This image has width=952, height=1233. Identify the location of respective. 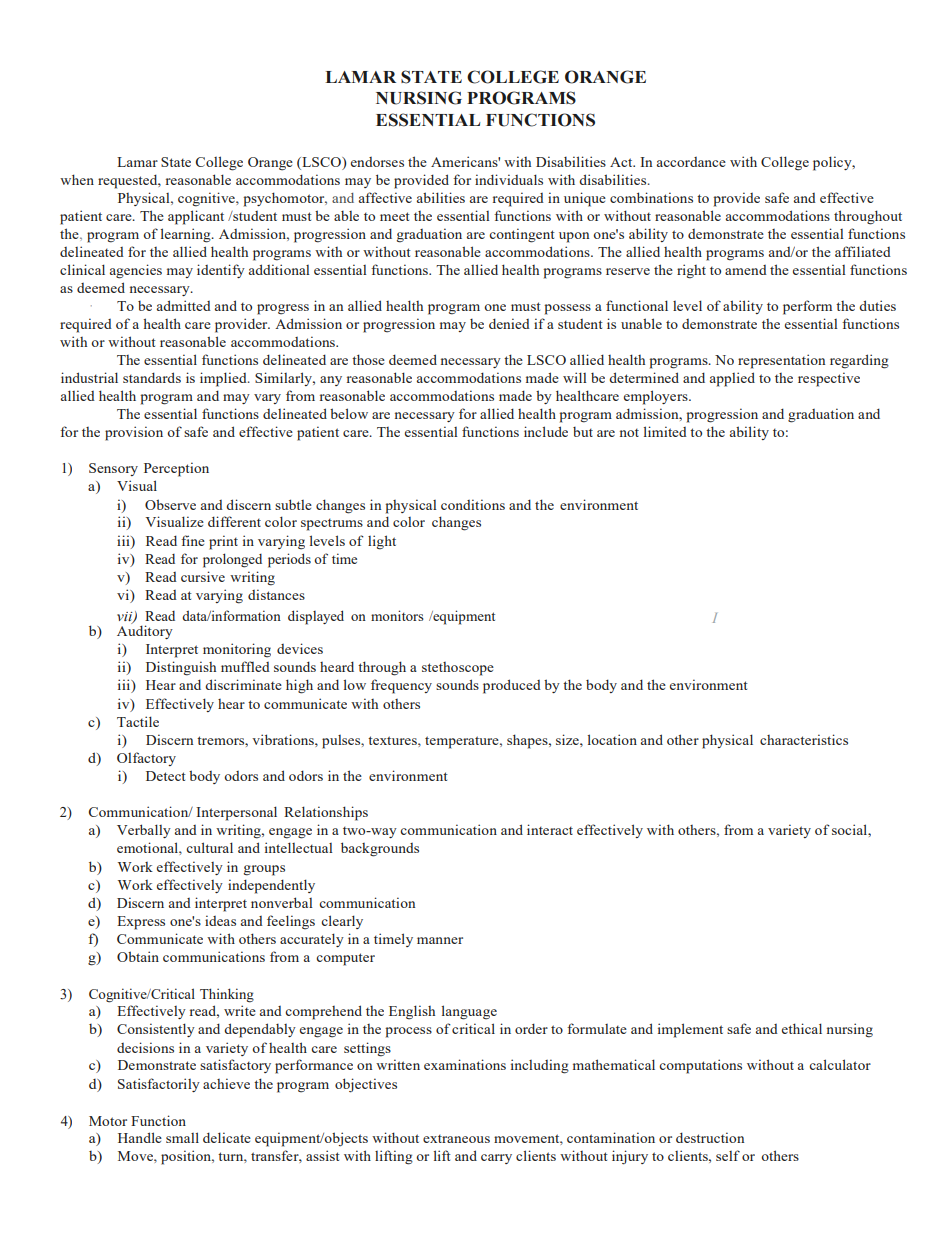
(829, 379).
